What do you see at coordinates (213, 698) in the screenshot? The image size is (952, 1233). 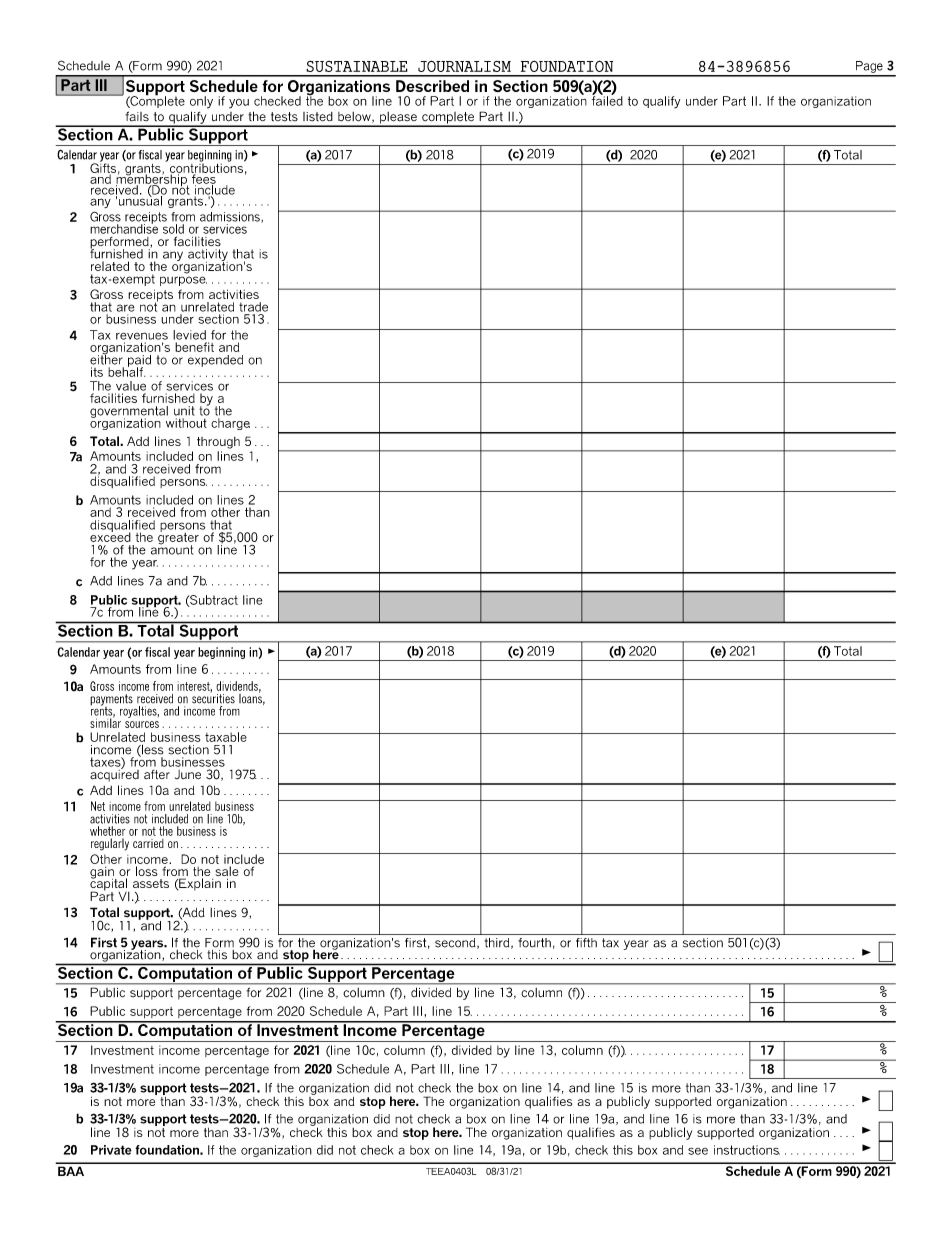 I see `securities` at bounding box center [213, 698].
